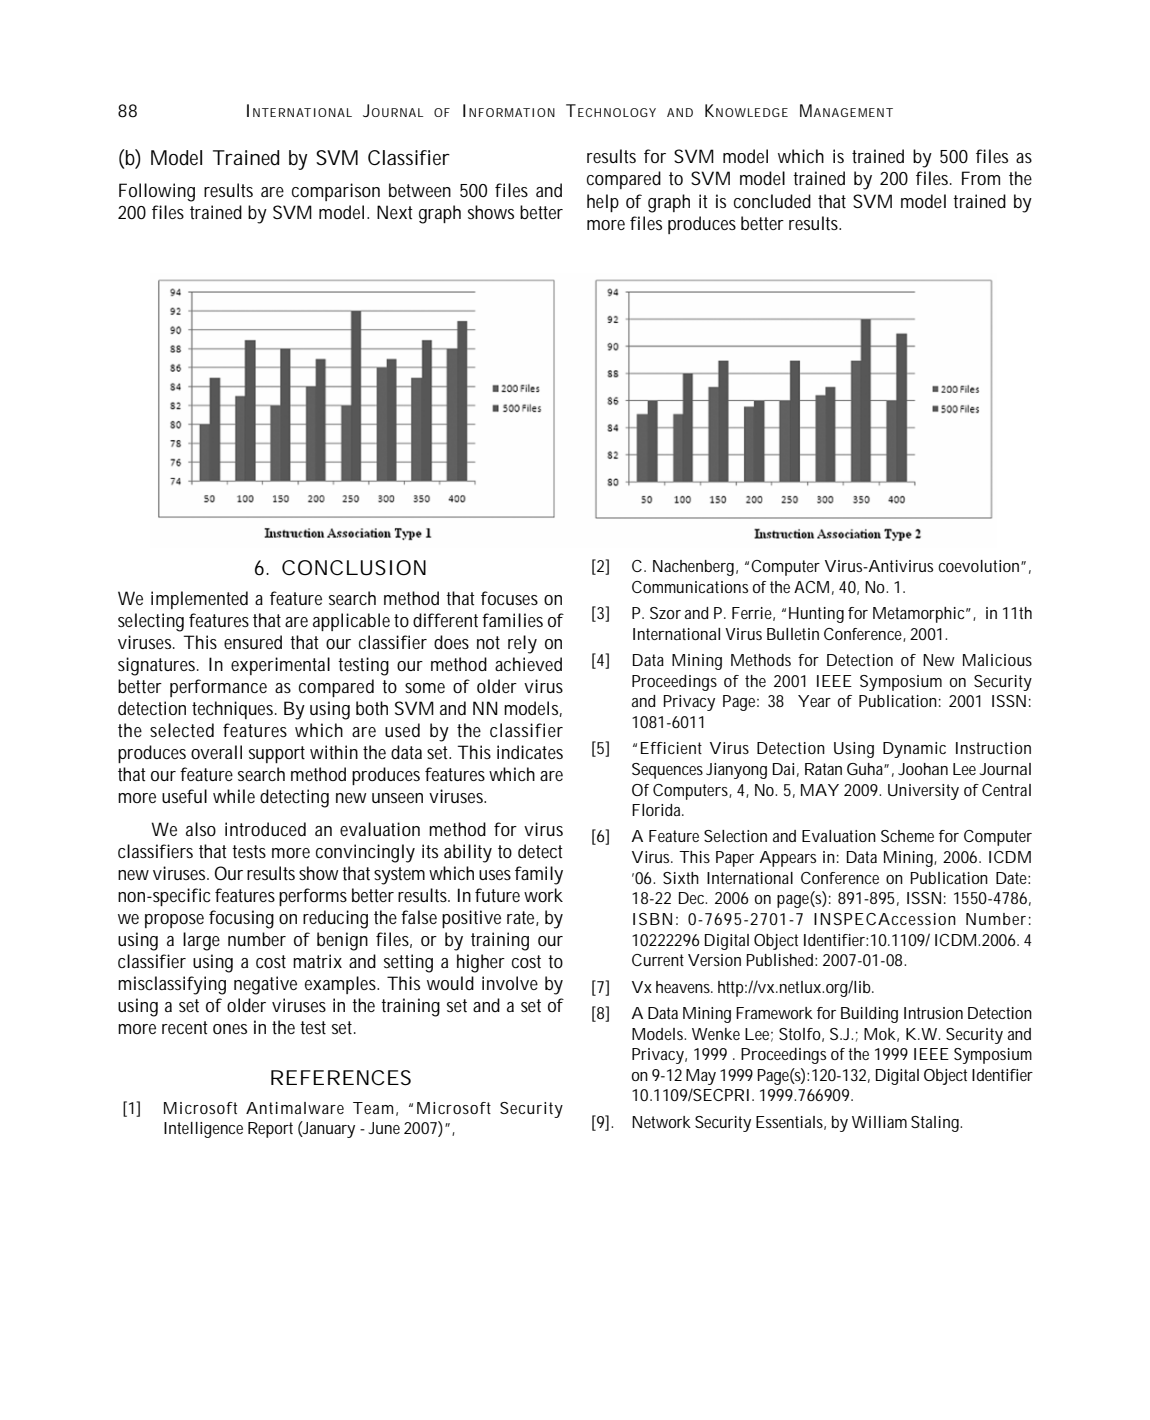  I want to click on comparison, so click(336, 192).
